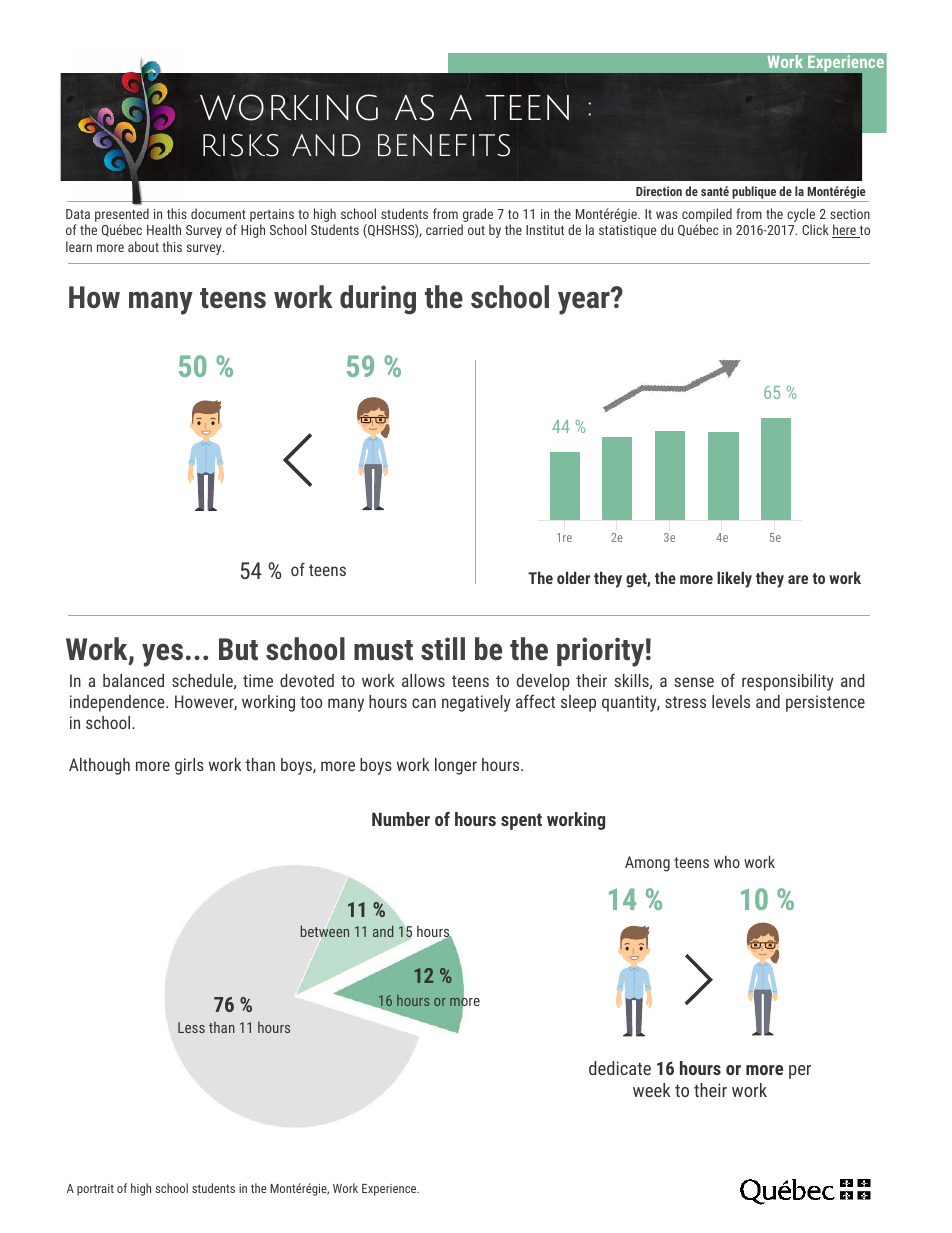 This document has height=1233, width=952. Describe the element at coordinates (573, 577) in the document. I see `older` at that location.
